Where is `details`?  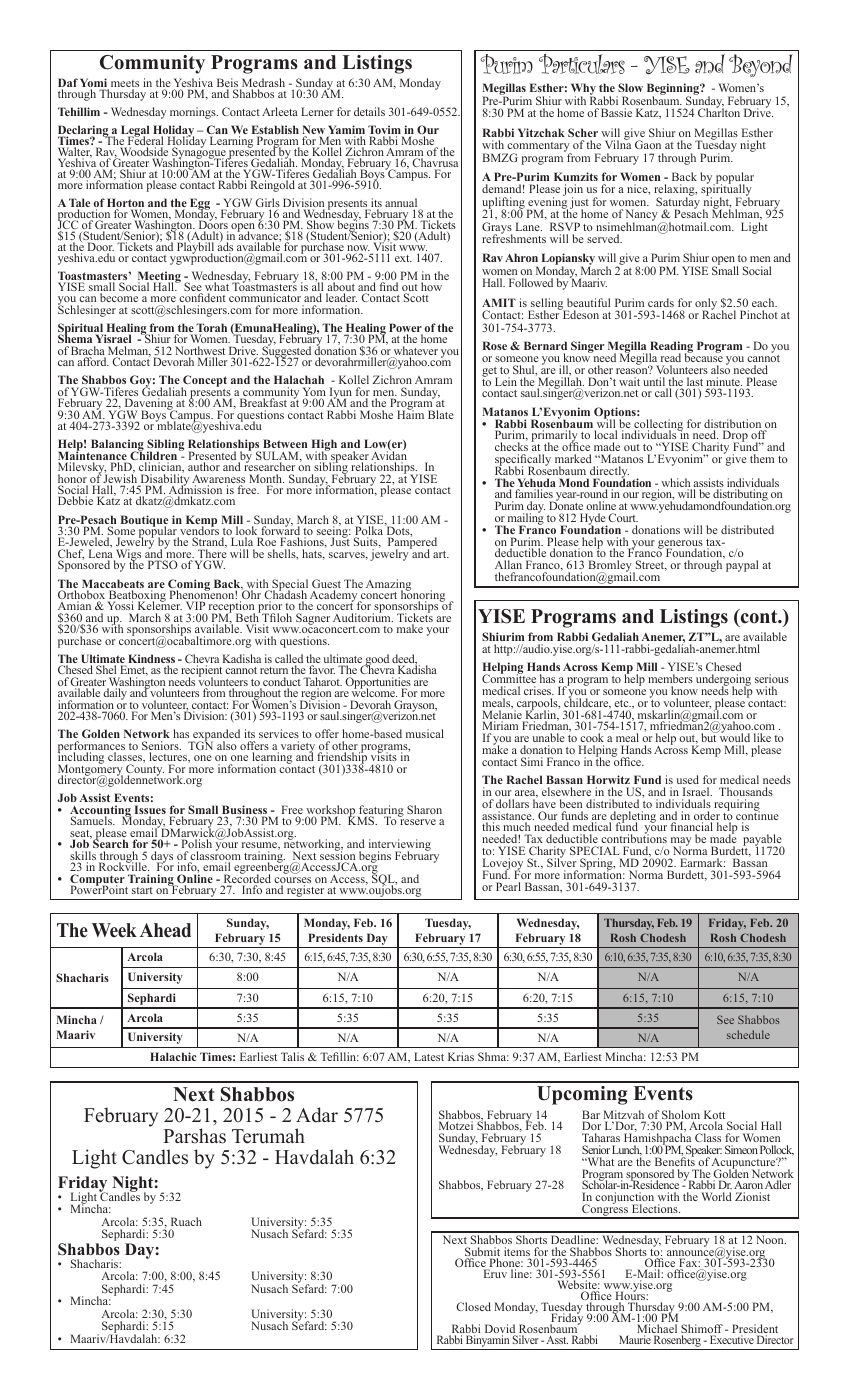 details is located at coordinates (369, 111).
